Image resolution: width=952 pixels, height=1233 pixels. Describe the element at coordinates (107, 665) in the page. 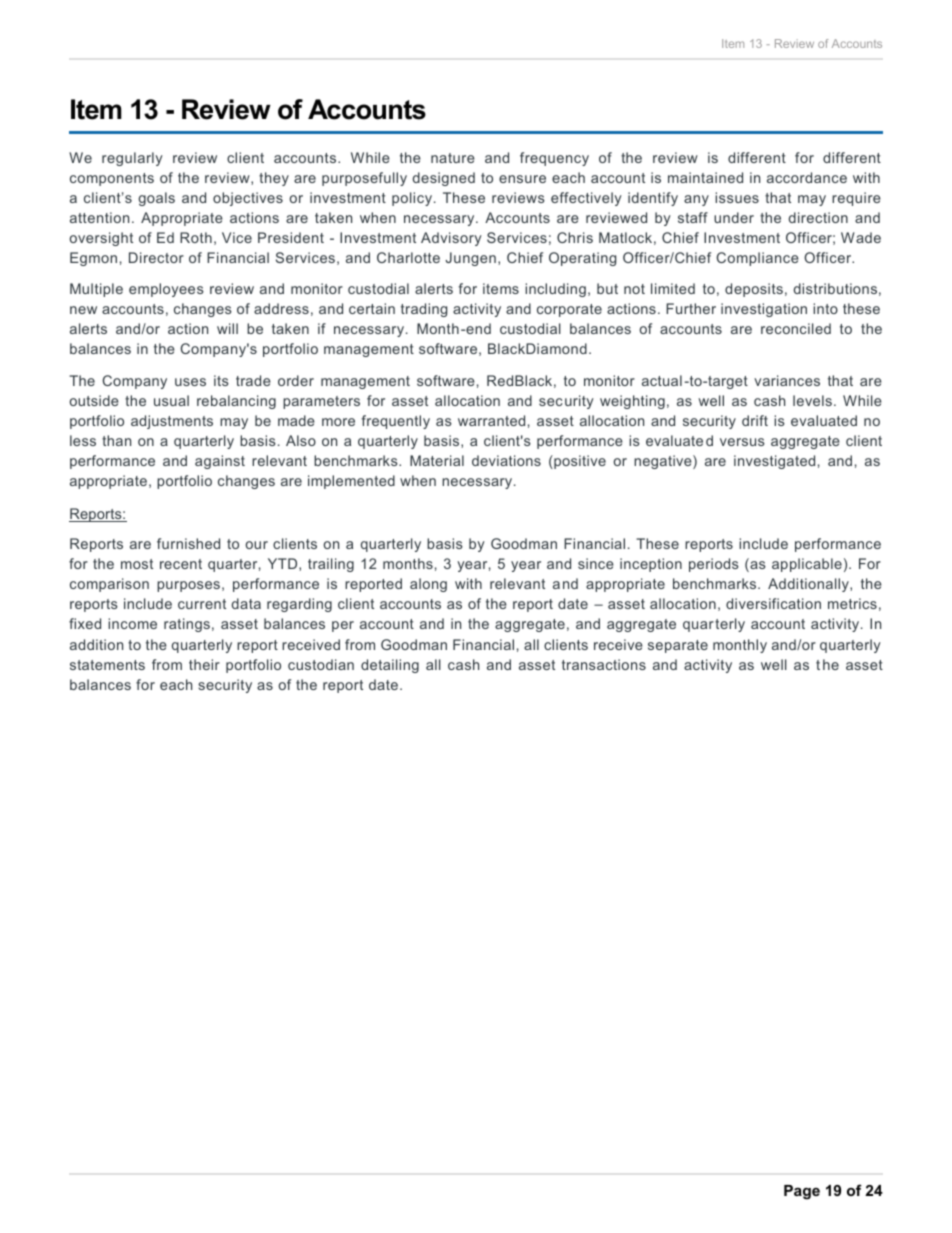

I see `statements` at that location.
